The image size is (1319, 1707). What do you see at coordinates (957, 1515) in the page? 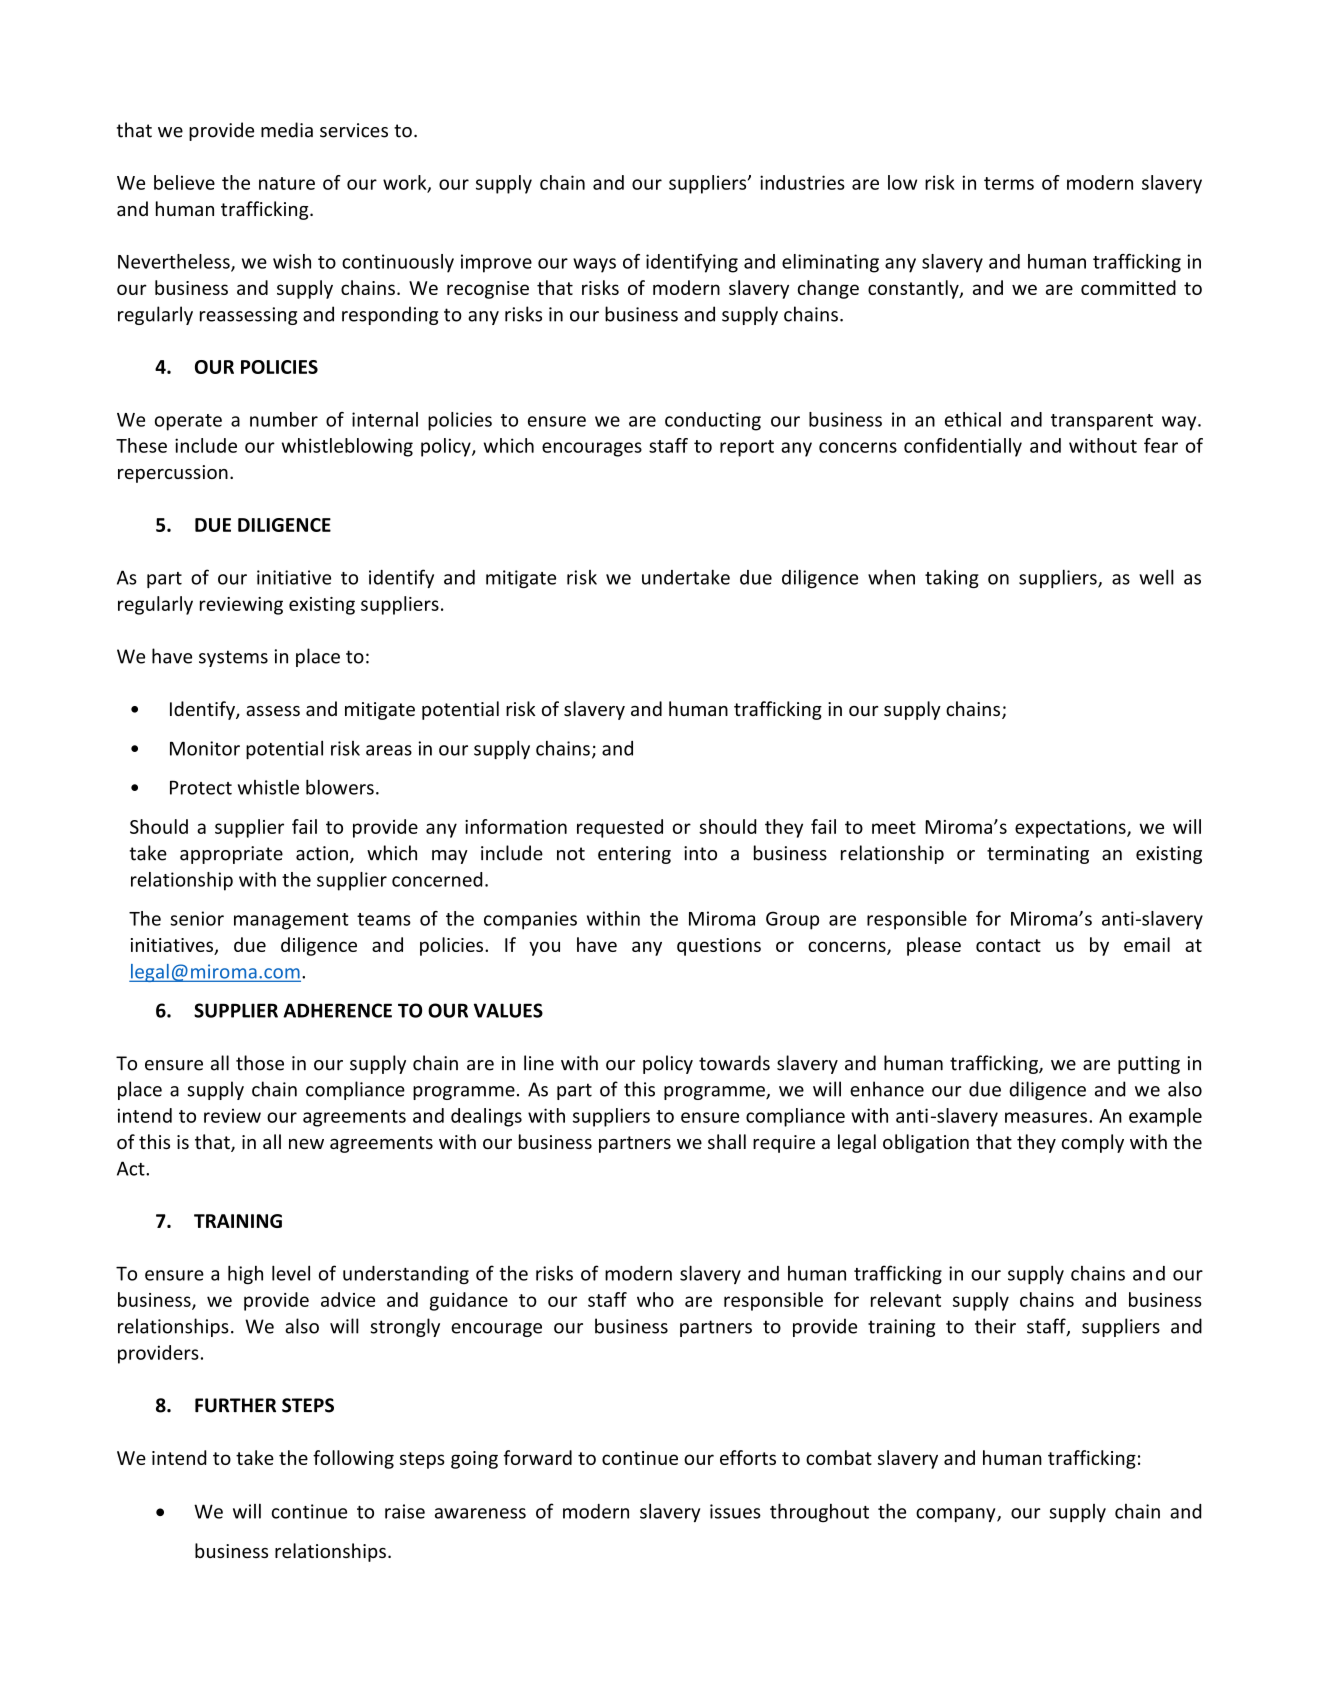
I see `company` at bounding box center [957, 1515].
